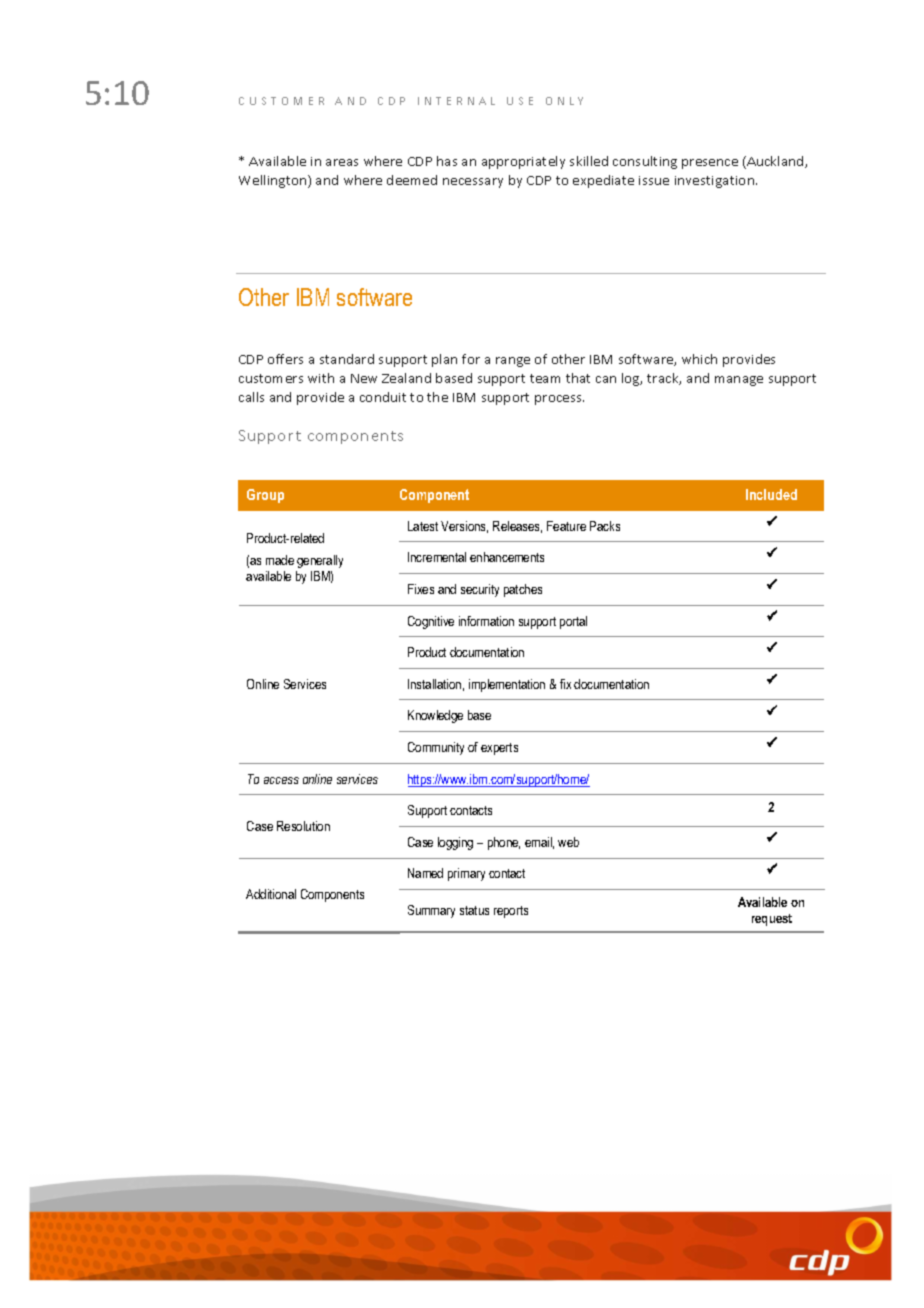  Describe the element at coordinates (431, 622) in the screenshot. I see `Cognitive` at that location.
